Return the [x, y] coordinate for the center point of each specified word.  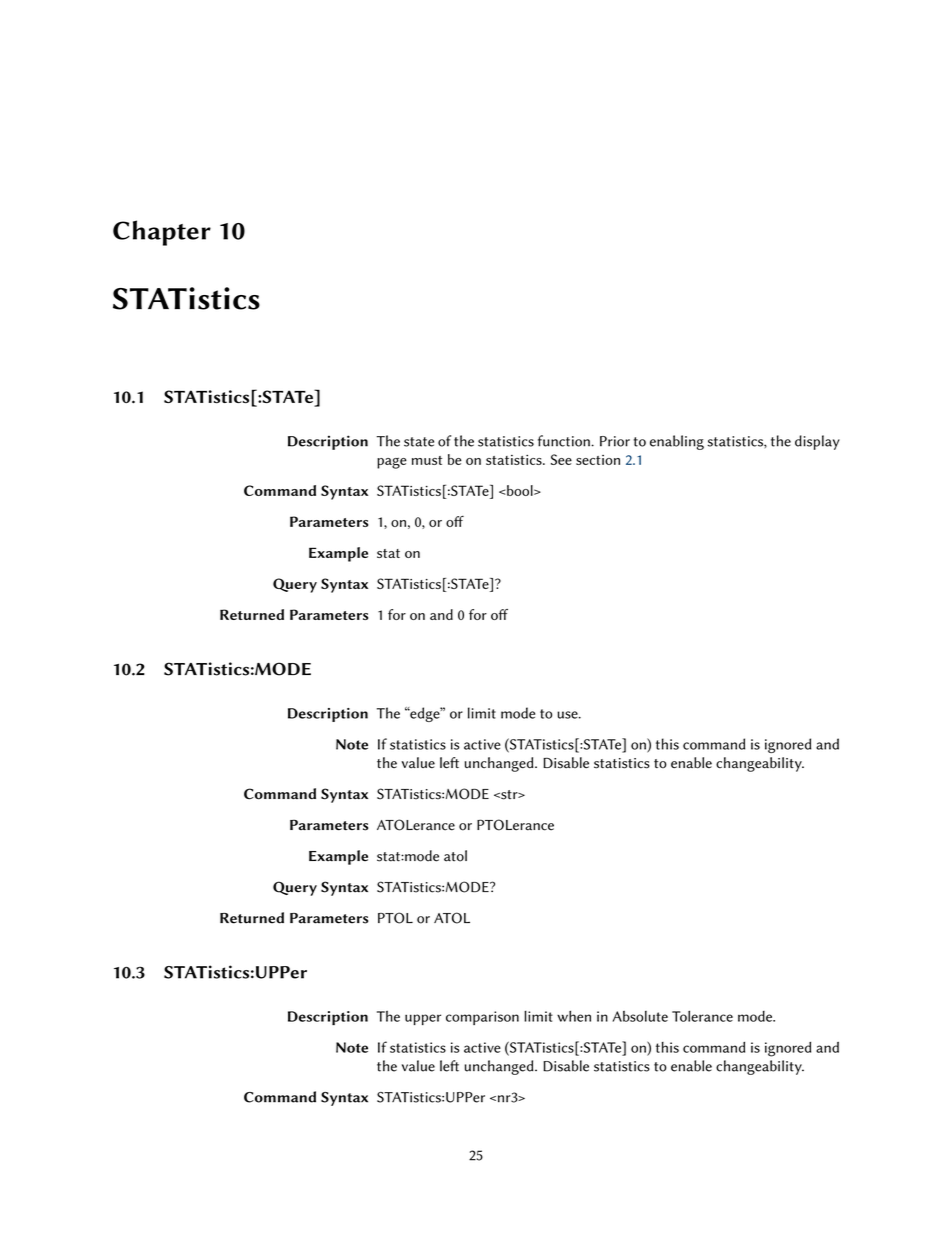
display [817, 442]
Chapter [162, 233]
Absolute [640, 1016]
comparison [482, 1018]
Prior [615, 441]
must [427, 460]
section [598, 460]
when [574, 1016]
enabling [677, 442]
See [561, 459]
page [392, 463]
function [565, 441]
